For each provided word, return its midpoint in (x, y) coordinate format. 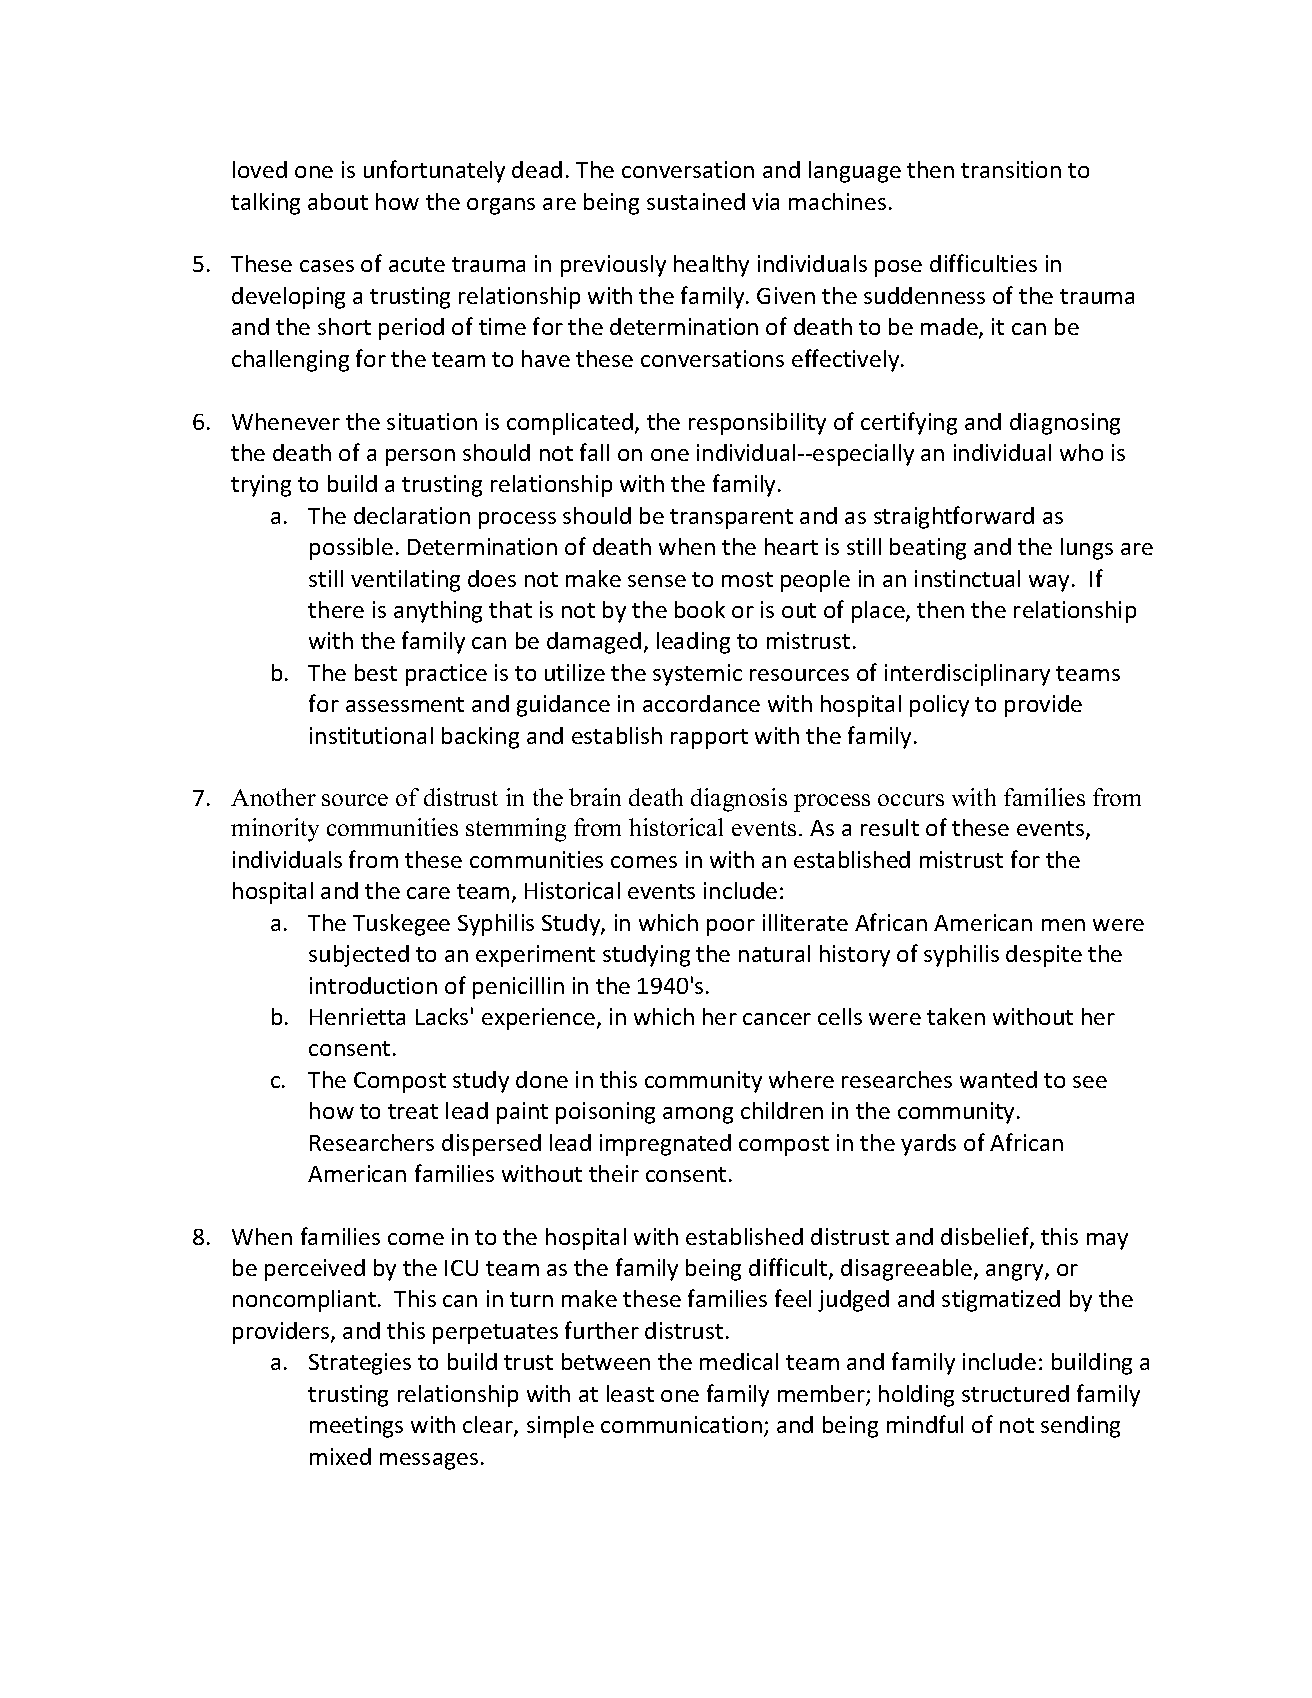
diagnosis (739, 800)
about (338, 201)
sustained (696, 201)
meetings (356, 1427)
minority (275, 830)
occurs (911, 800)
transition (1011, 169)
